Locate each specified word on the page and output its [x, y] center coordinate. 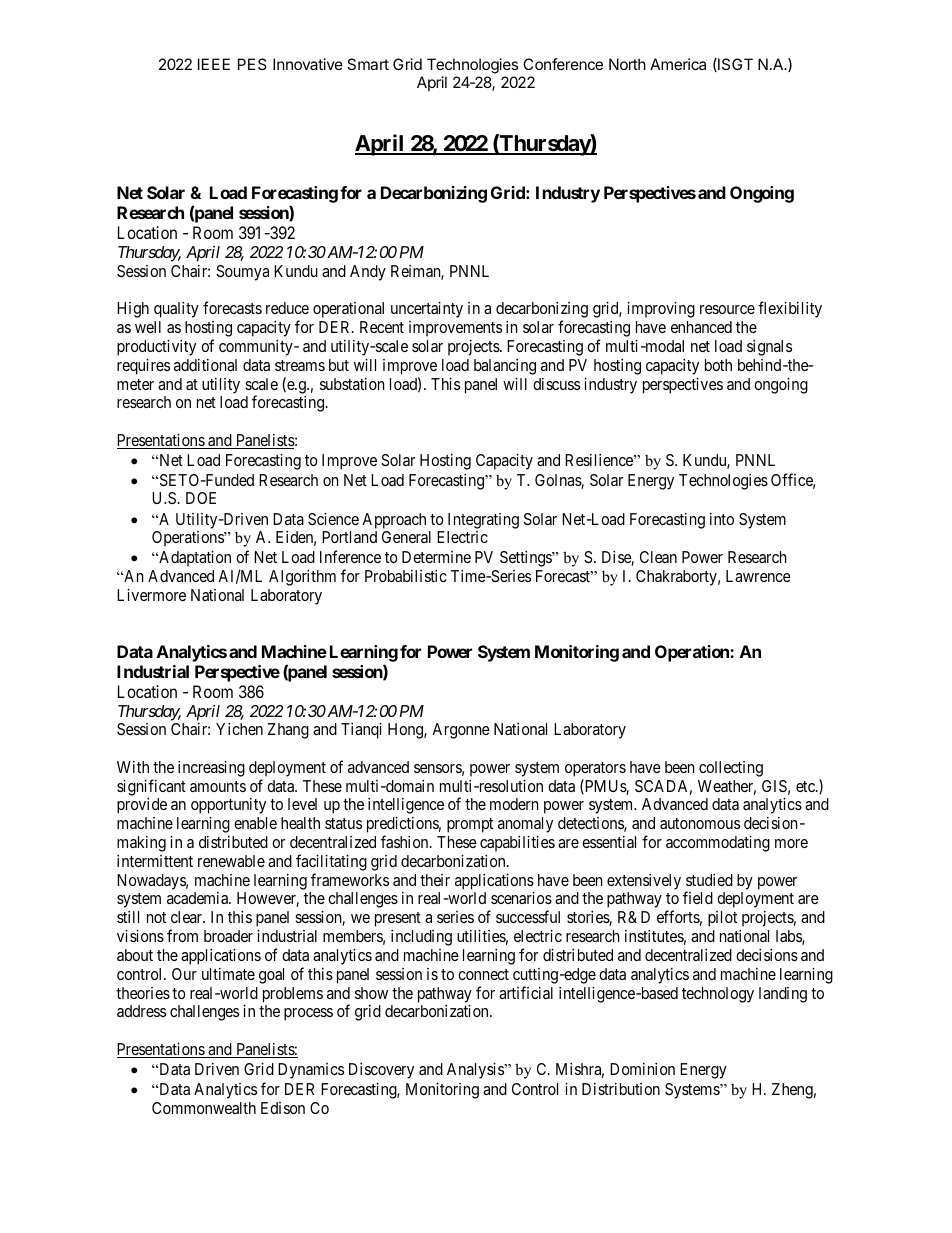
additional [205, 365]
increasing [211, 769]
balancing [505, 367]
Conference [563, 64]
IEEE [214, 64]
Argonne [461, 731]
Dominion [642, 1069]
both [718, 365]
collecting [731, 769]
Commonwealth [204, 1108]
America [678, 64]
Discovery [381, 1071]
